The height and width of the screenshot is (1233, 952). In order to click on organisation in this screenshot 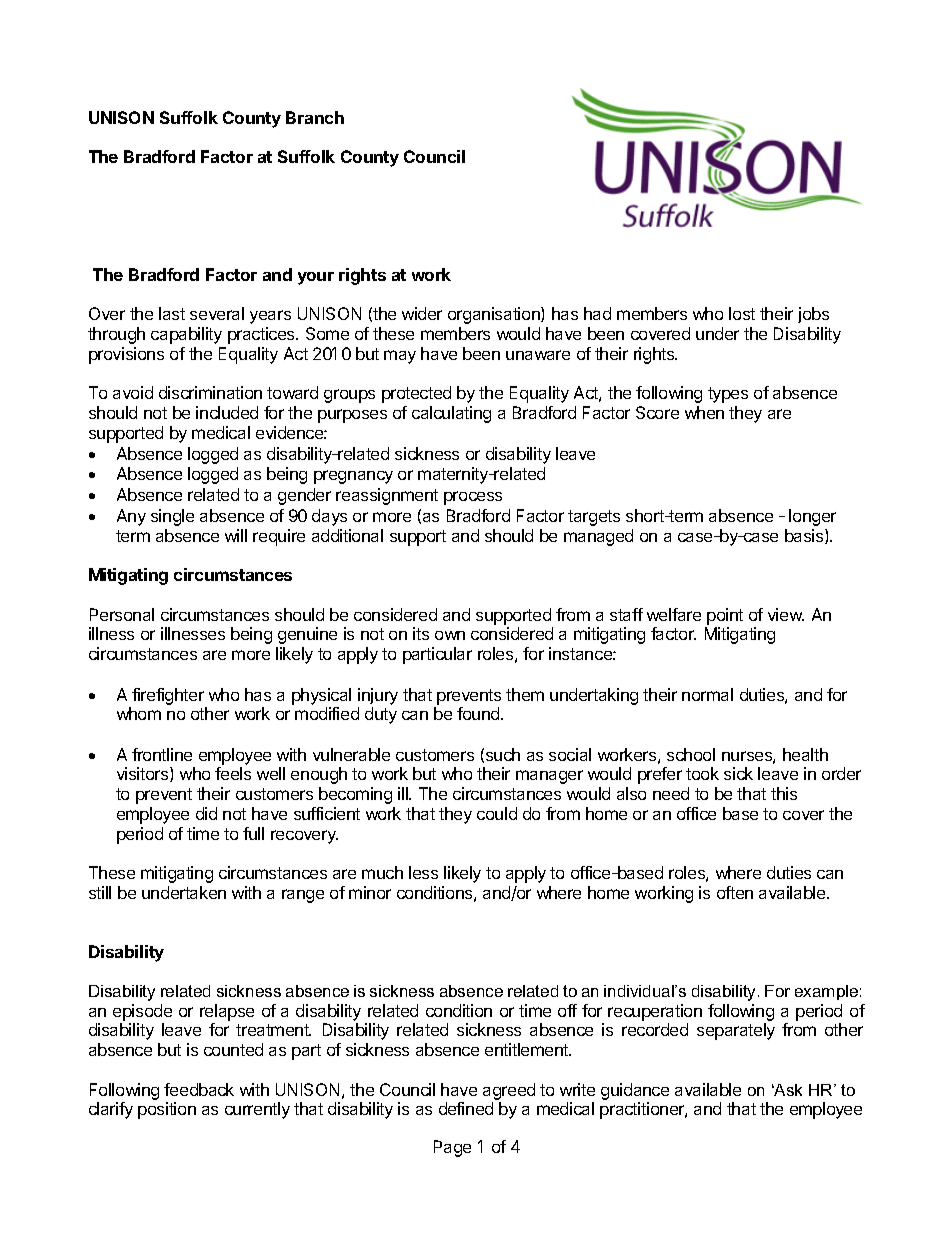, I will do `click(495, 315)`.
